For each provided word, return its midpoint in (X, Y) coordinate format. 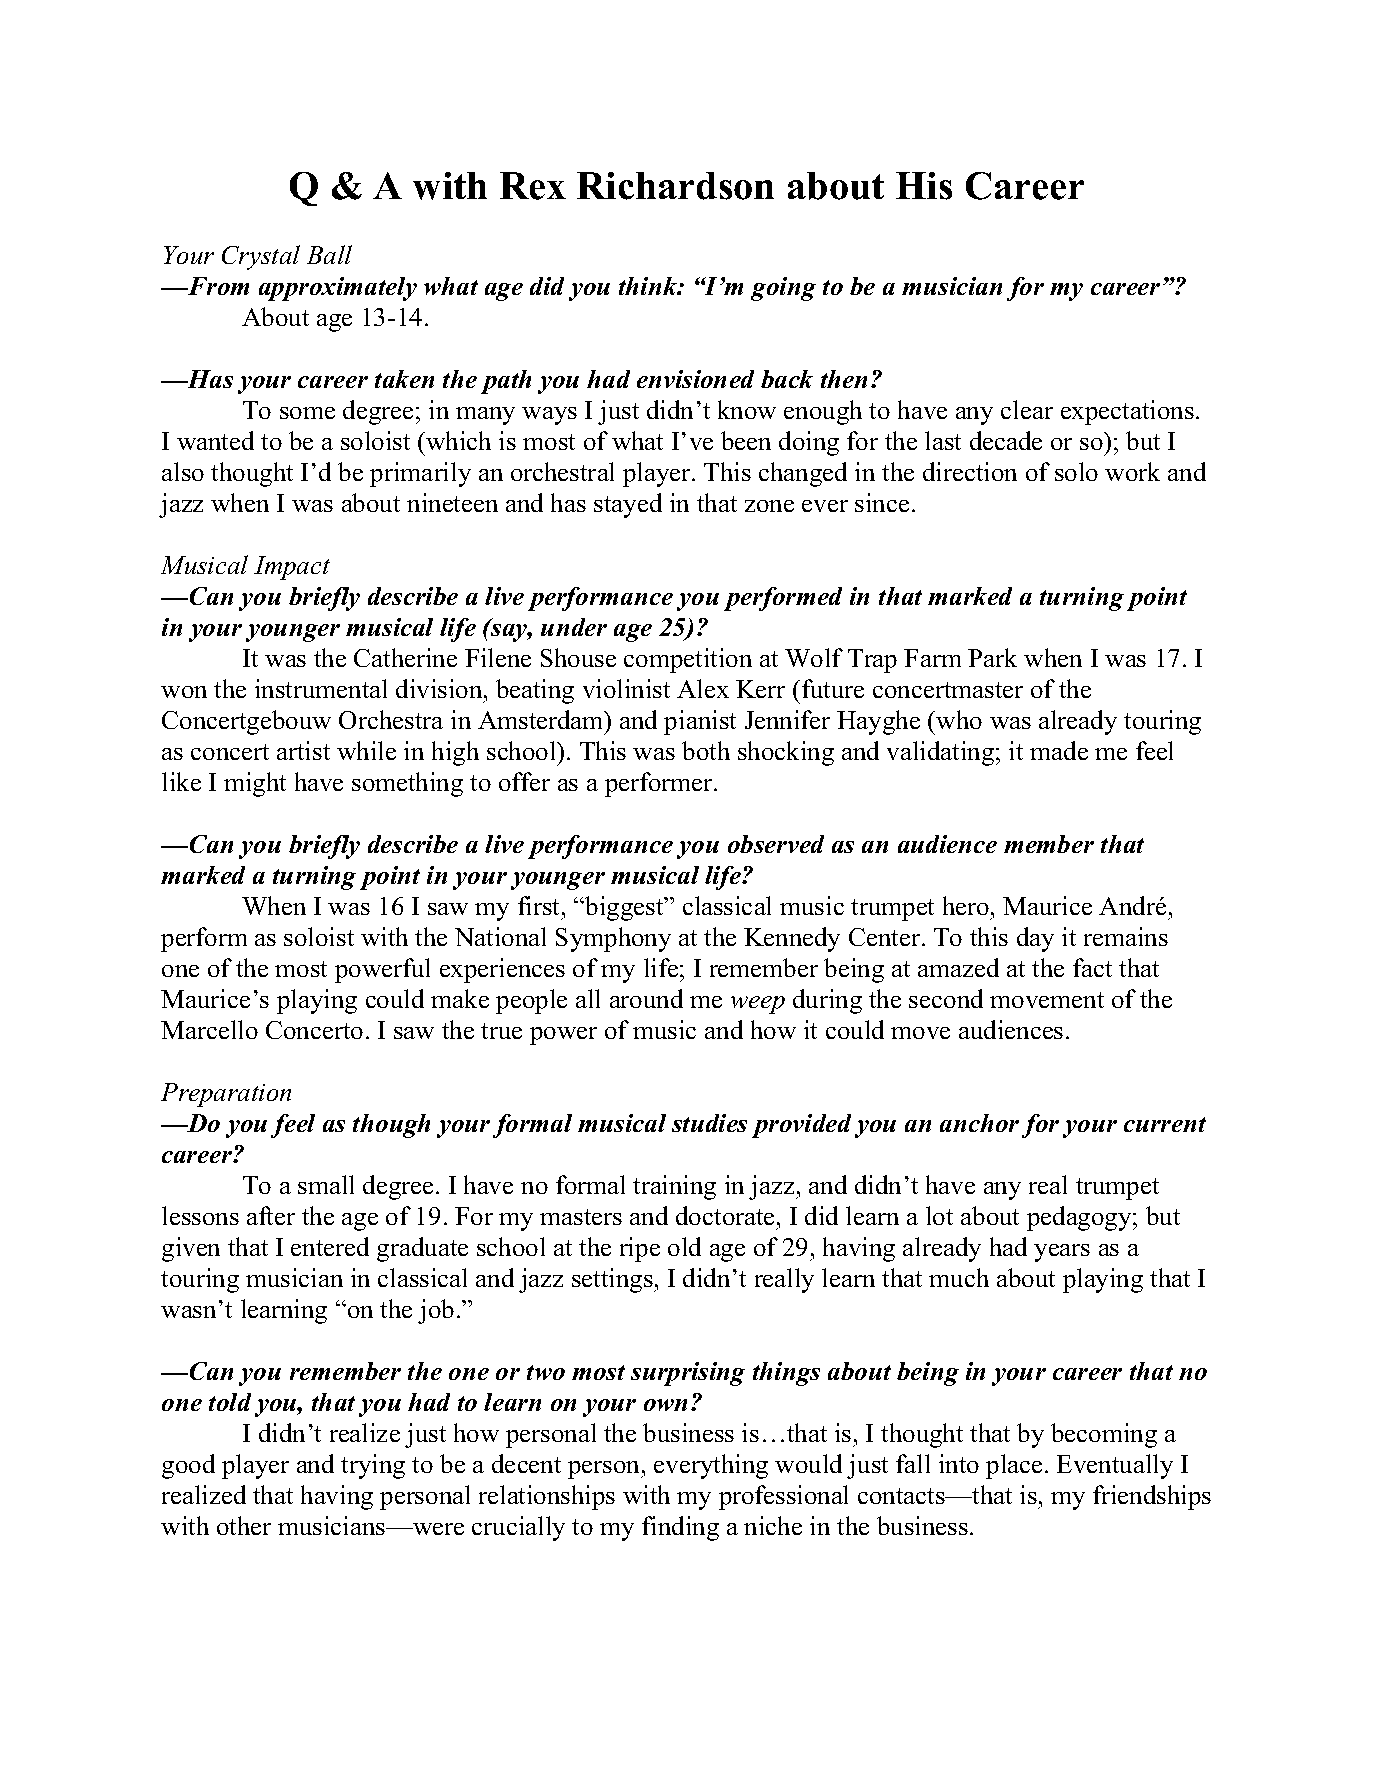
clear (1027, 409)
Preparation (226, 1095)
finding (680, 1528)
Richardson (675, 186)
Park (992, 657)
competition (688, 660)
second (946, 998)
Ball (329, 254)
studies (709, 1123)
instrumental (321, 688)
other (244, 1525)
